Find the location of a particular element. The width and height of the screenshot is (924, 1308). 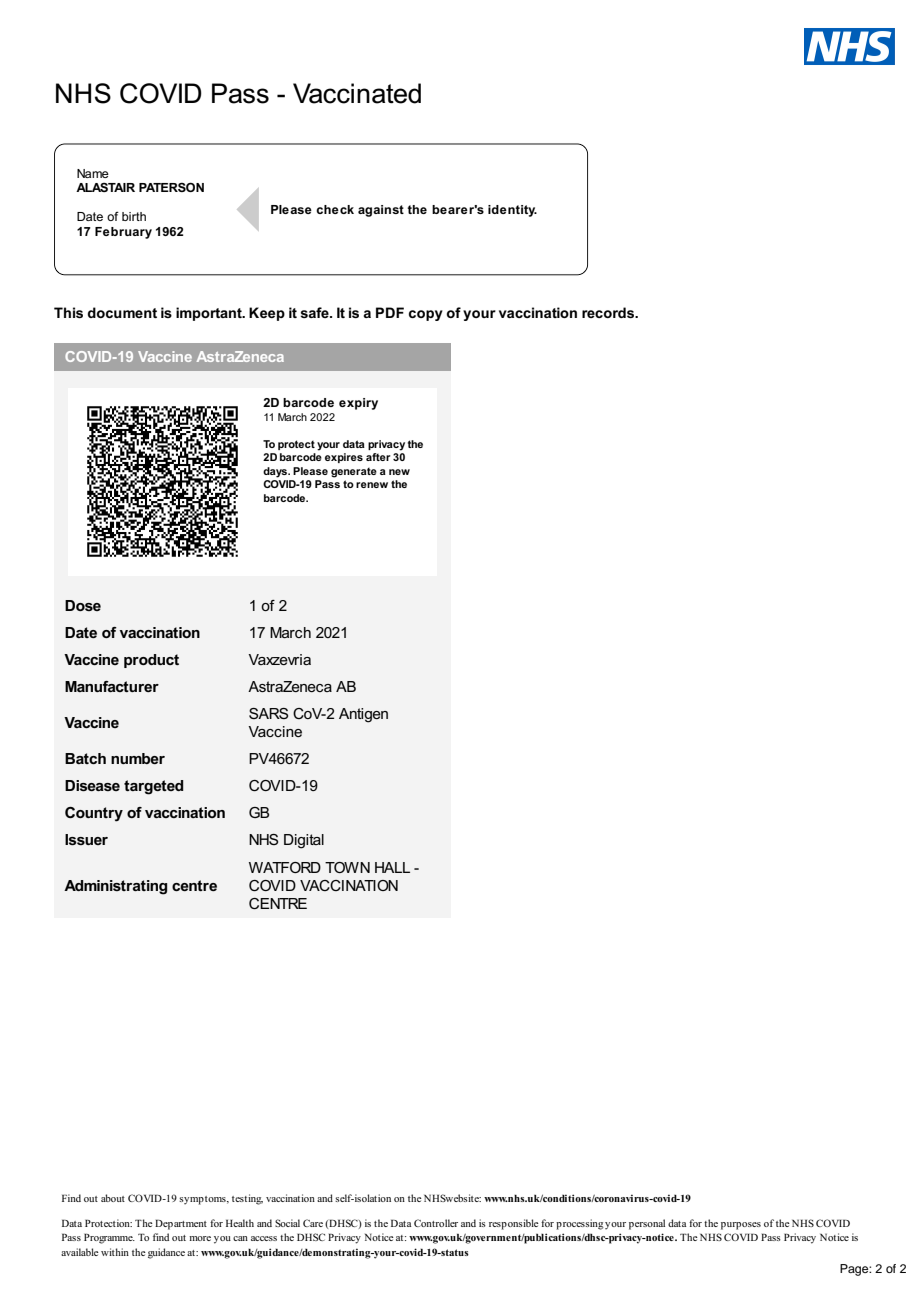

Vaccinated is located at coordinates (357, 93).
